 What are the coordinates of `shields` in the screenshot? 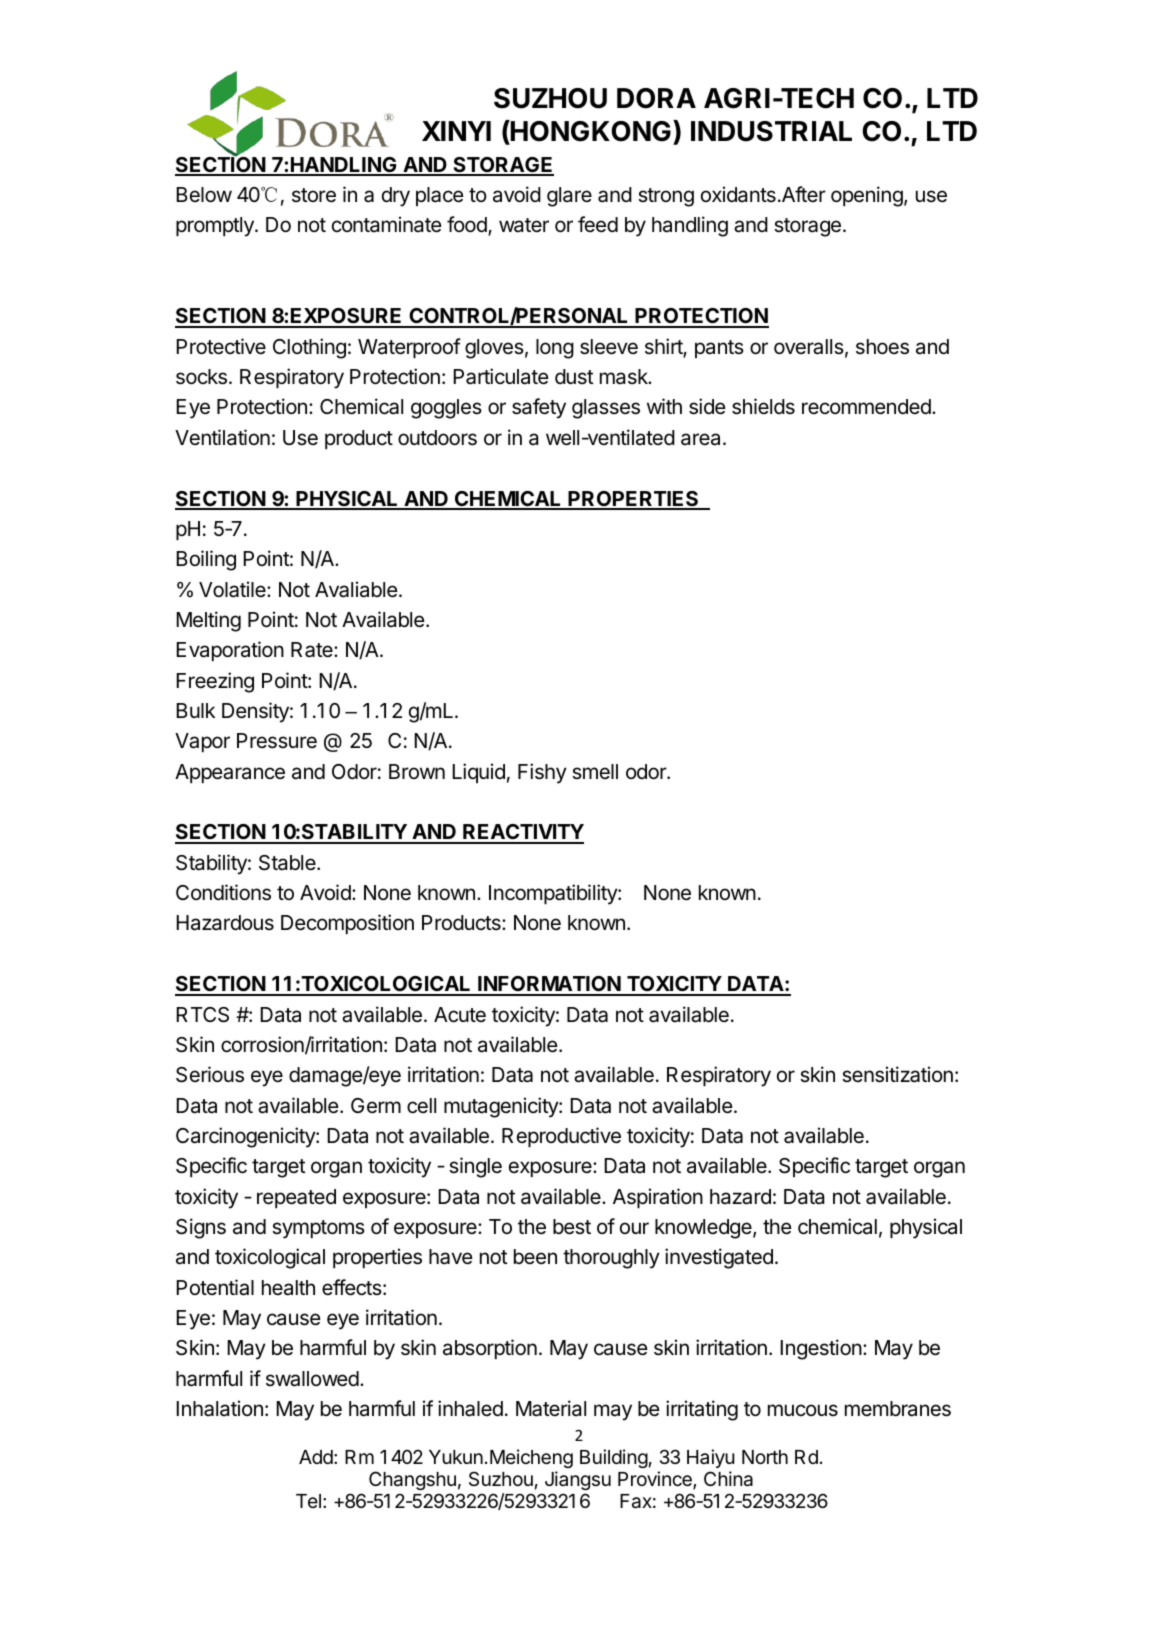 It's located at (763, 406).
